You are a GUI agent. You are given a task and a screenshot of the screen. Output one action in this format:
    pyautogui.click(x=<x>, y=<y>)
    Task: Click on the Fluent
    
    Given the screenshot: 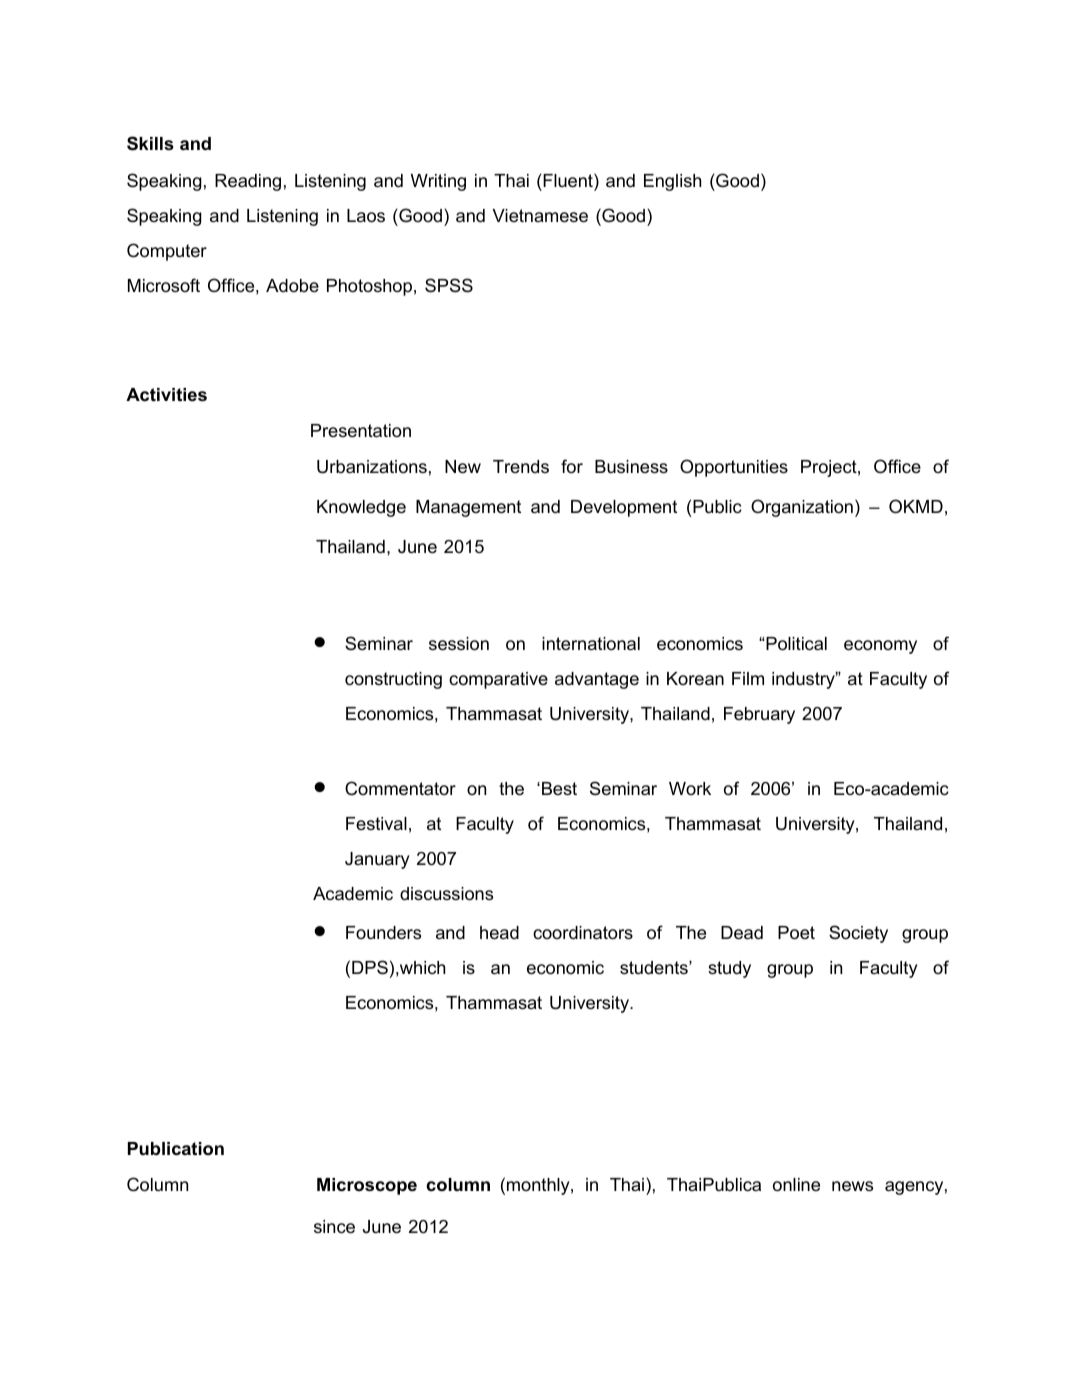 What is the action you would take?
    pyautogui.click(x=568, y=180)
